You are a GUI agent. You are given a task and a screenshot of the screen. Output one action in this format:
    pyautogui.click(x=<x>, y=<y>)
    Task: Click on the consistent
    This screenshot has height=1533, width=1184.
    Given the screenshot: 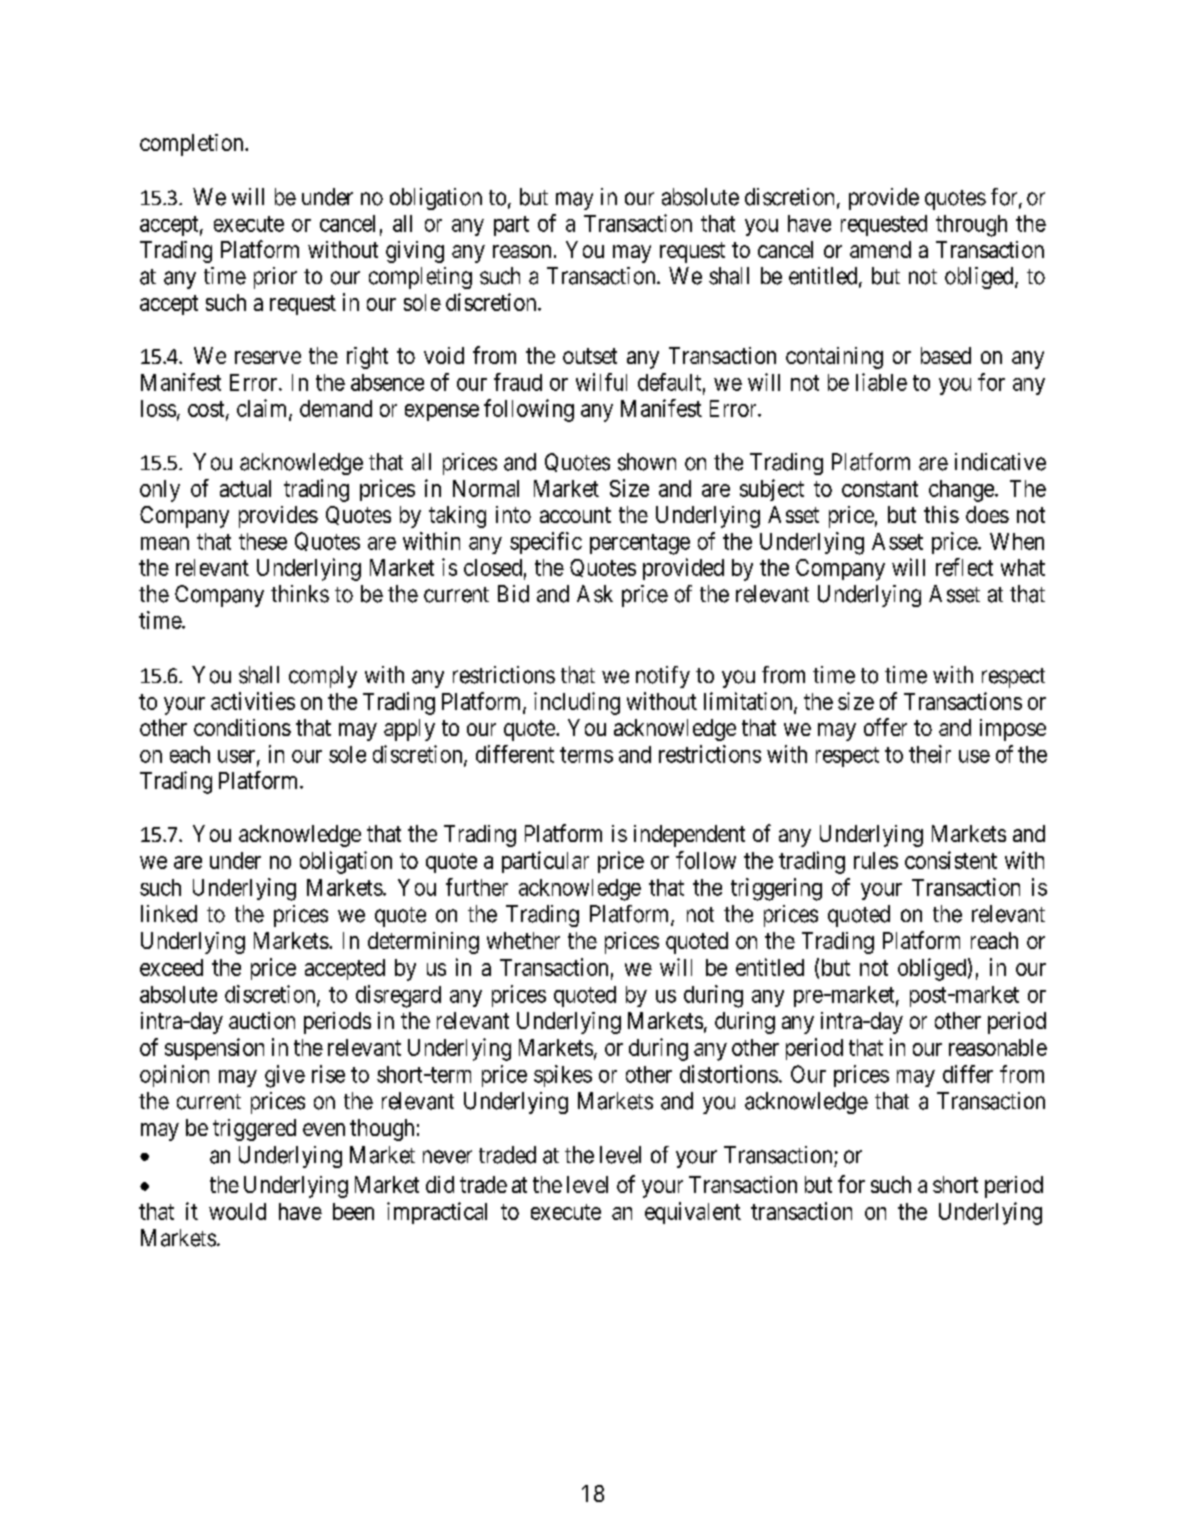 What is the action you would take?
    pyautogui.click(x=951, y=860)
